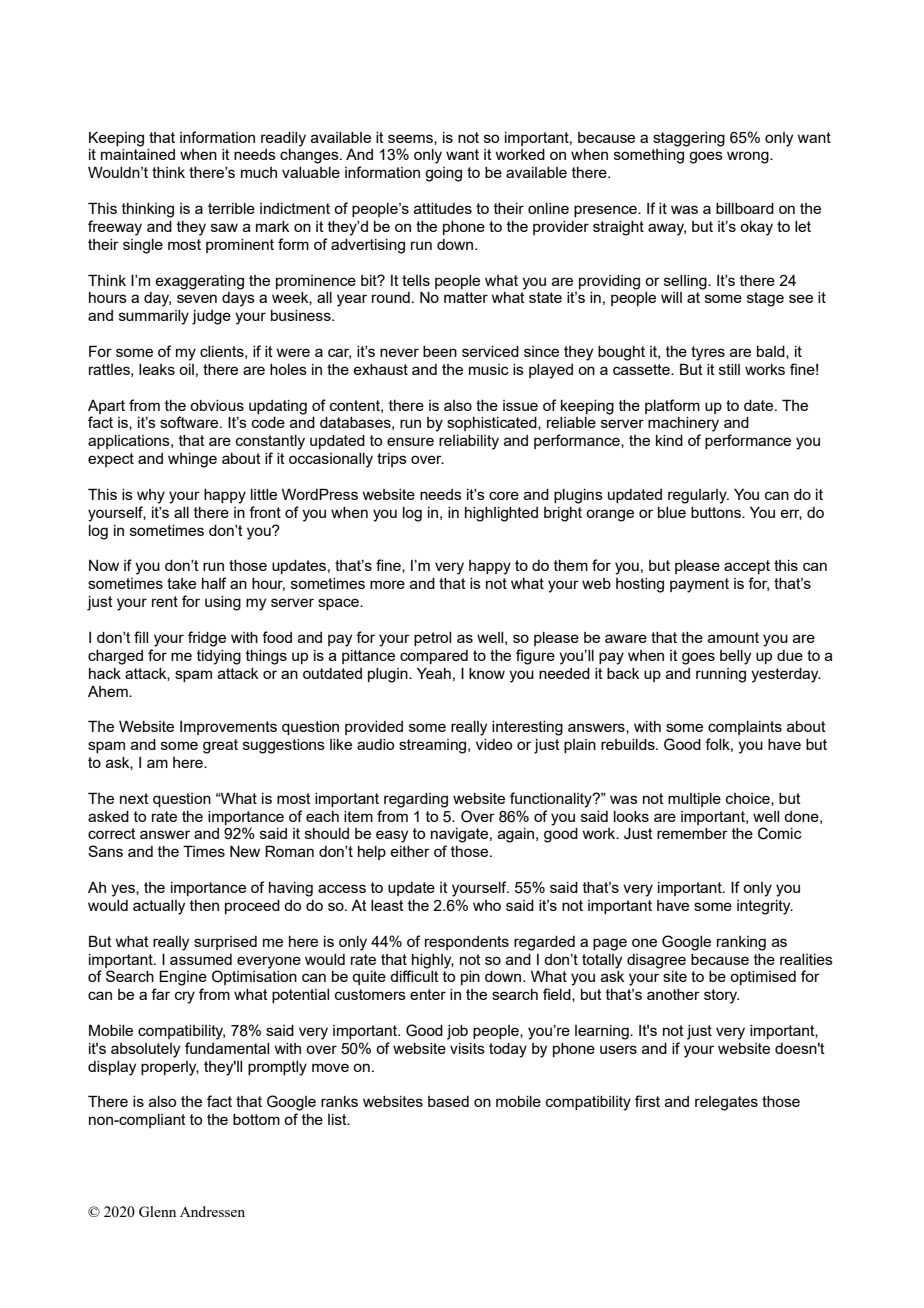 This screenshot has width=924, height=1308. What do you see at coordinates (245, 851) in the screenshot?
I see `New` at bounding box center [245, 851].
